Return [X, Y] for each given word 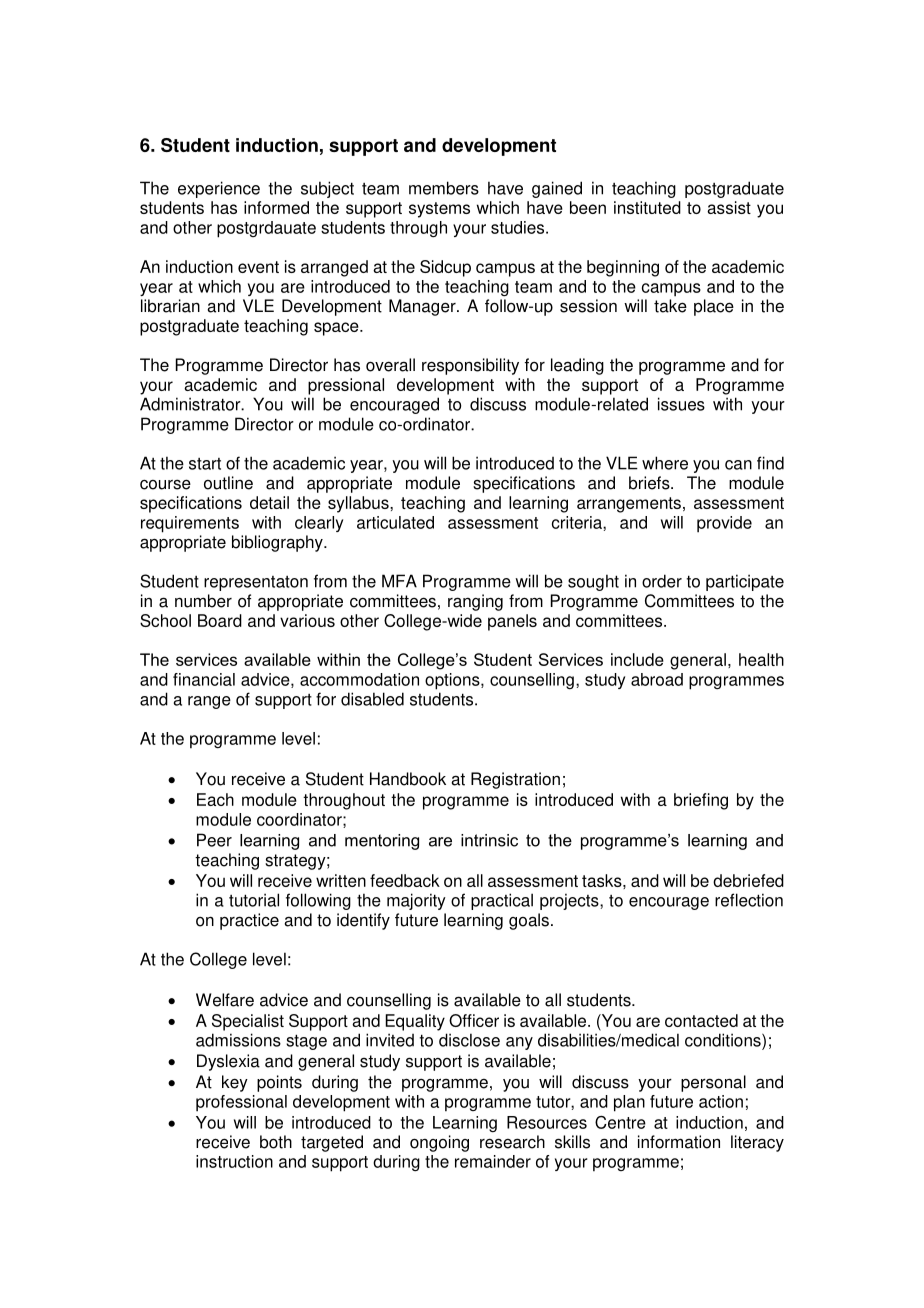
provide [724, 524]
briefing [701, 801]
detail [269, 502]
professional [241, 1103]
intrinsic [489, 840]
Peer [214, 840]
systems [439, 210]
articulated [395, 522]
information [679, 1142]
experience [219, 189]
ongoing [439, 1143]
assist [729, 207]
